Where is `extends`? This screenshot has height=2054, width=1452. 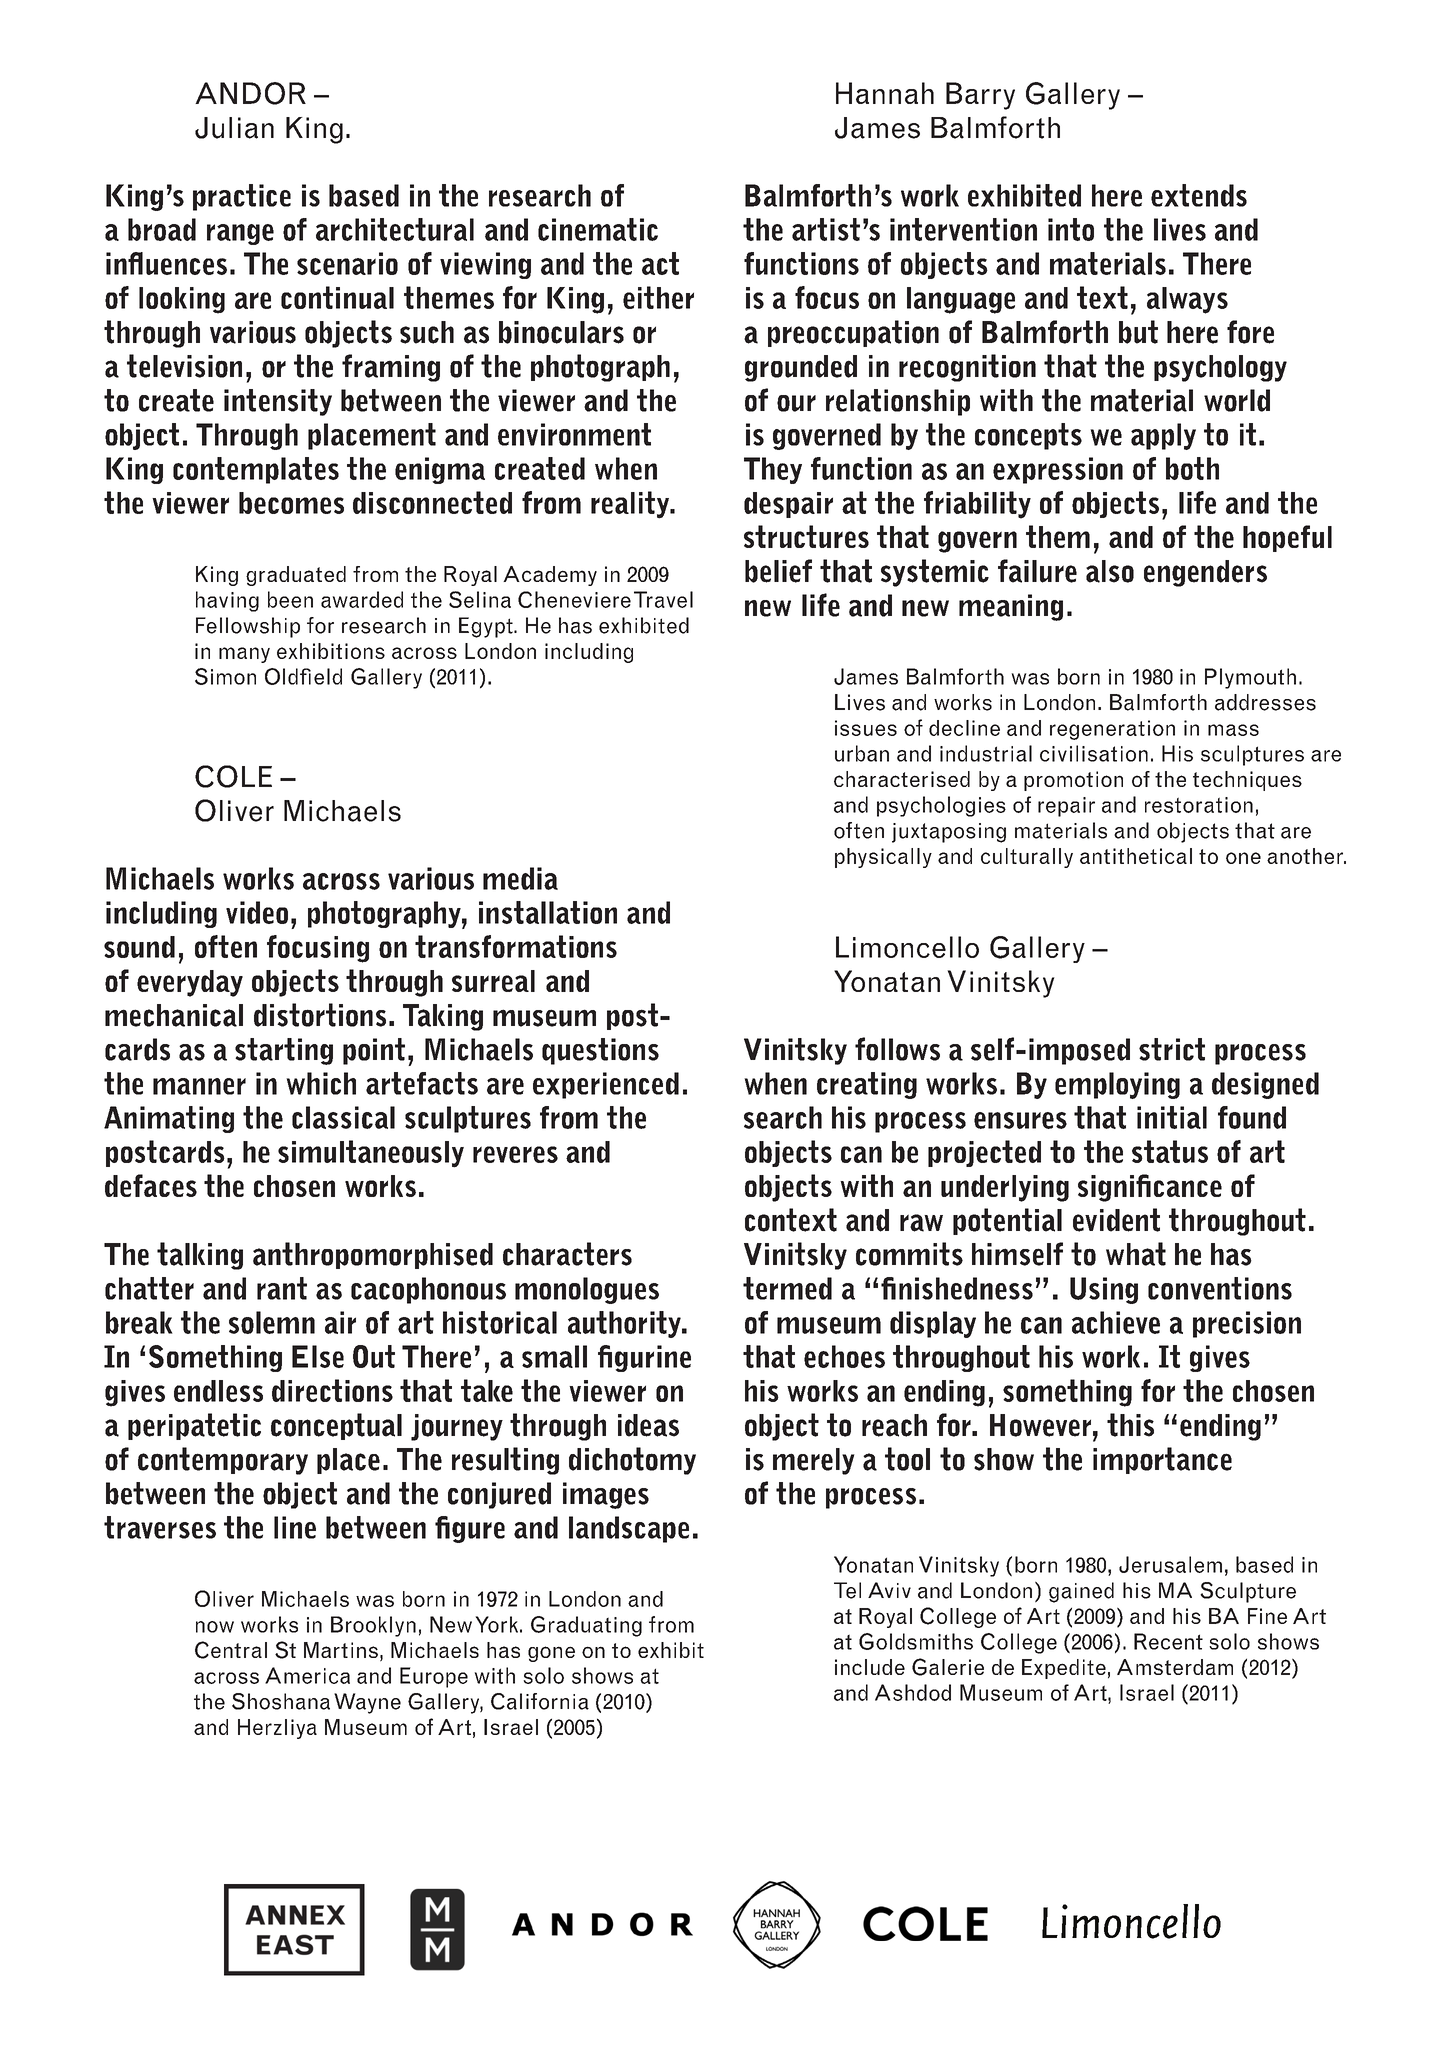
extends is located at coordinates (1199, 195).
